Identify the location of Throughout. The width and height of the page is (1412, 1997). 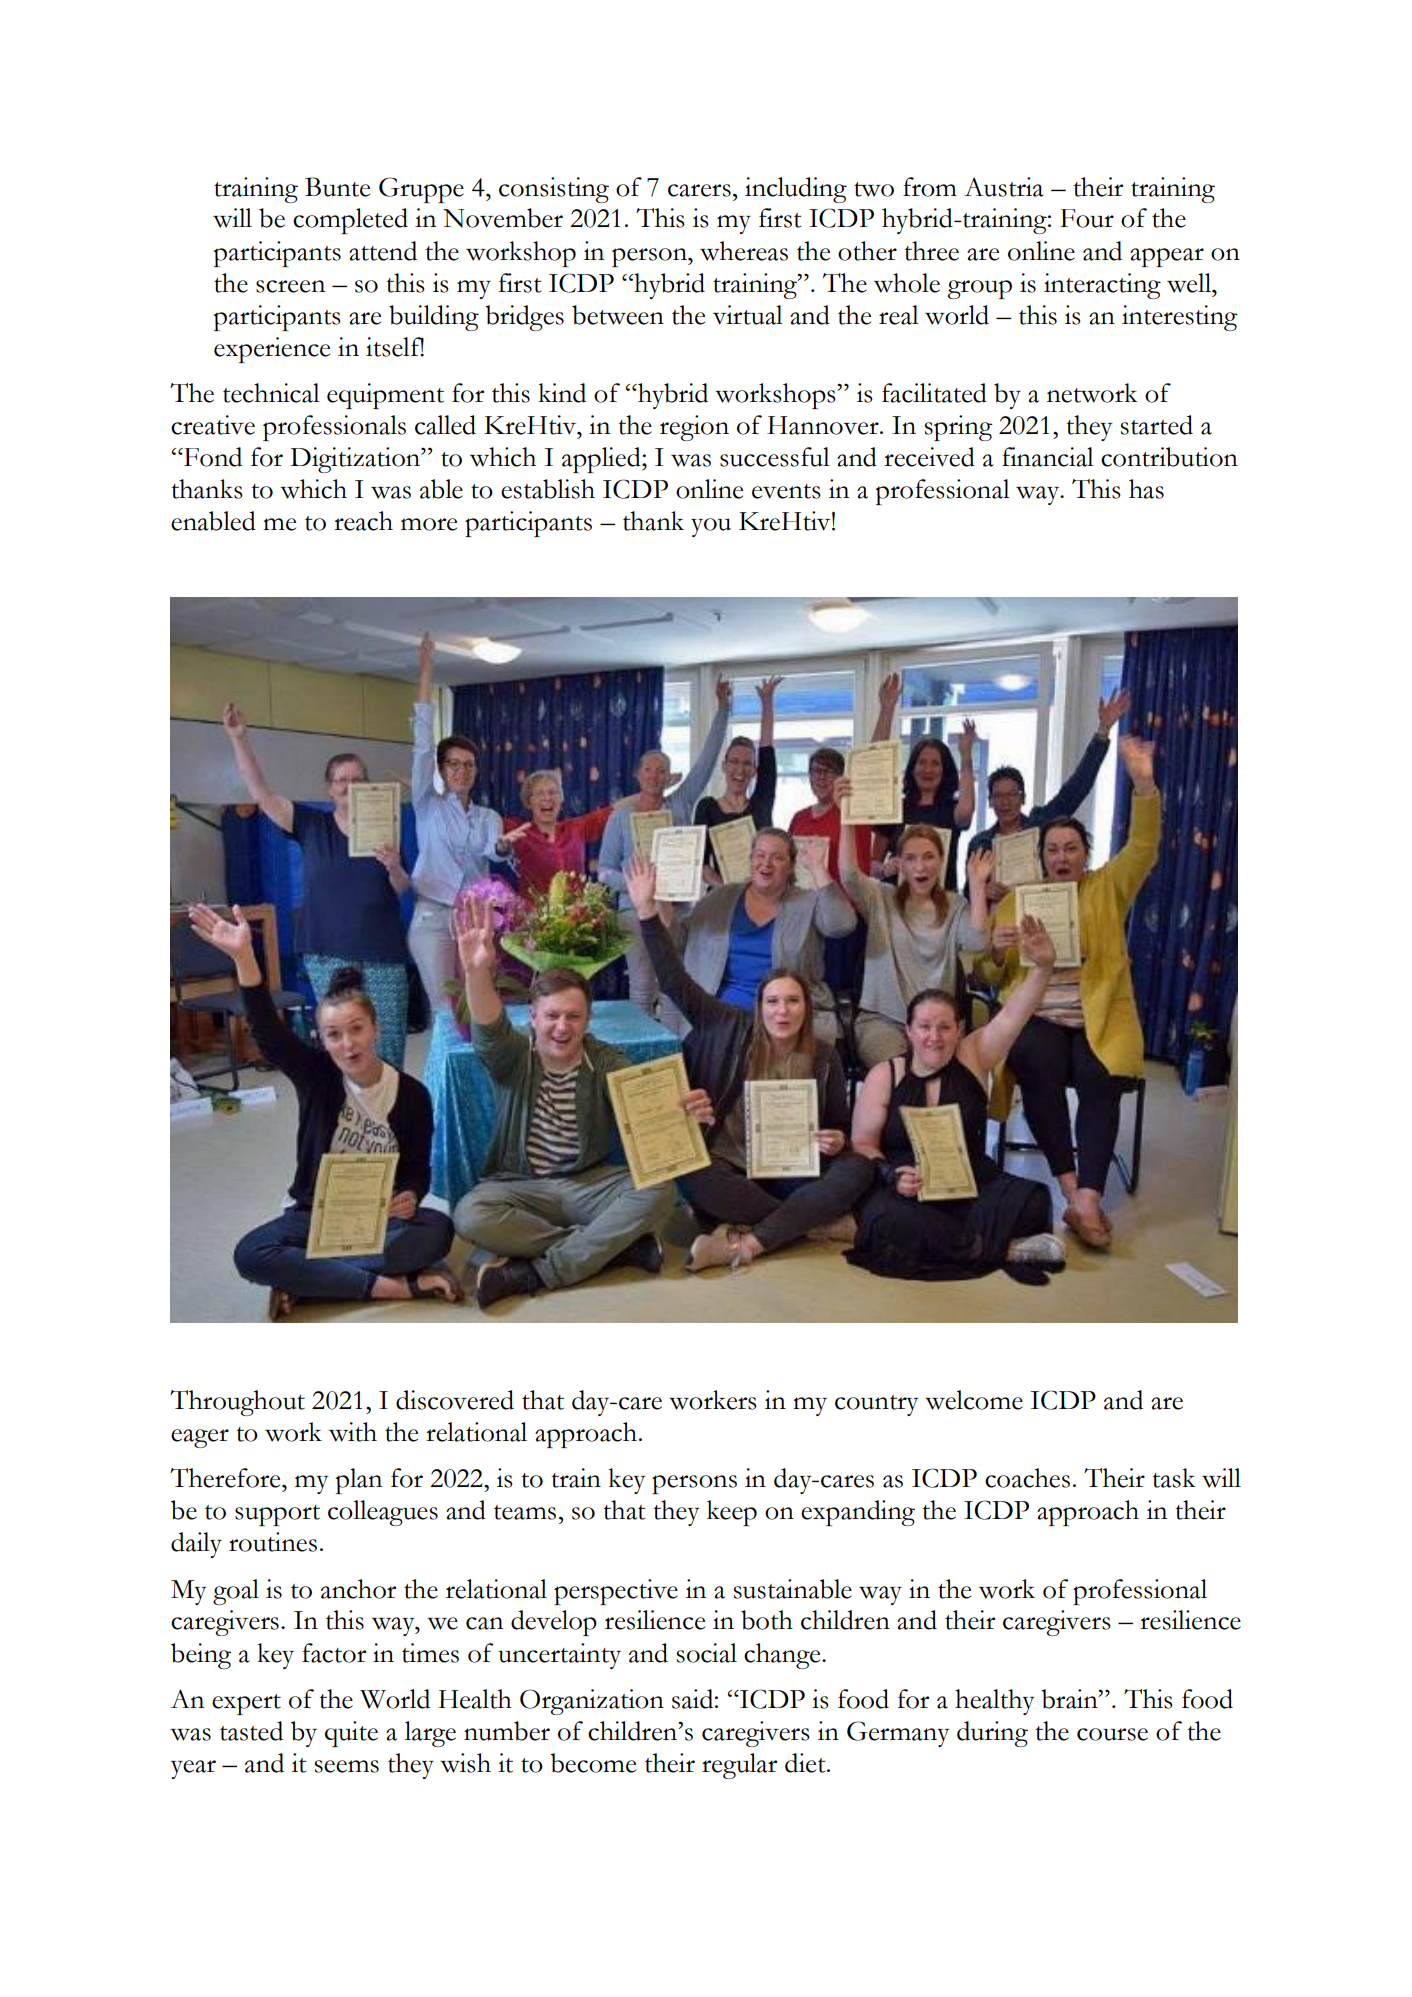
(237, 1403).
